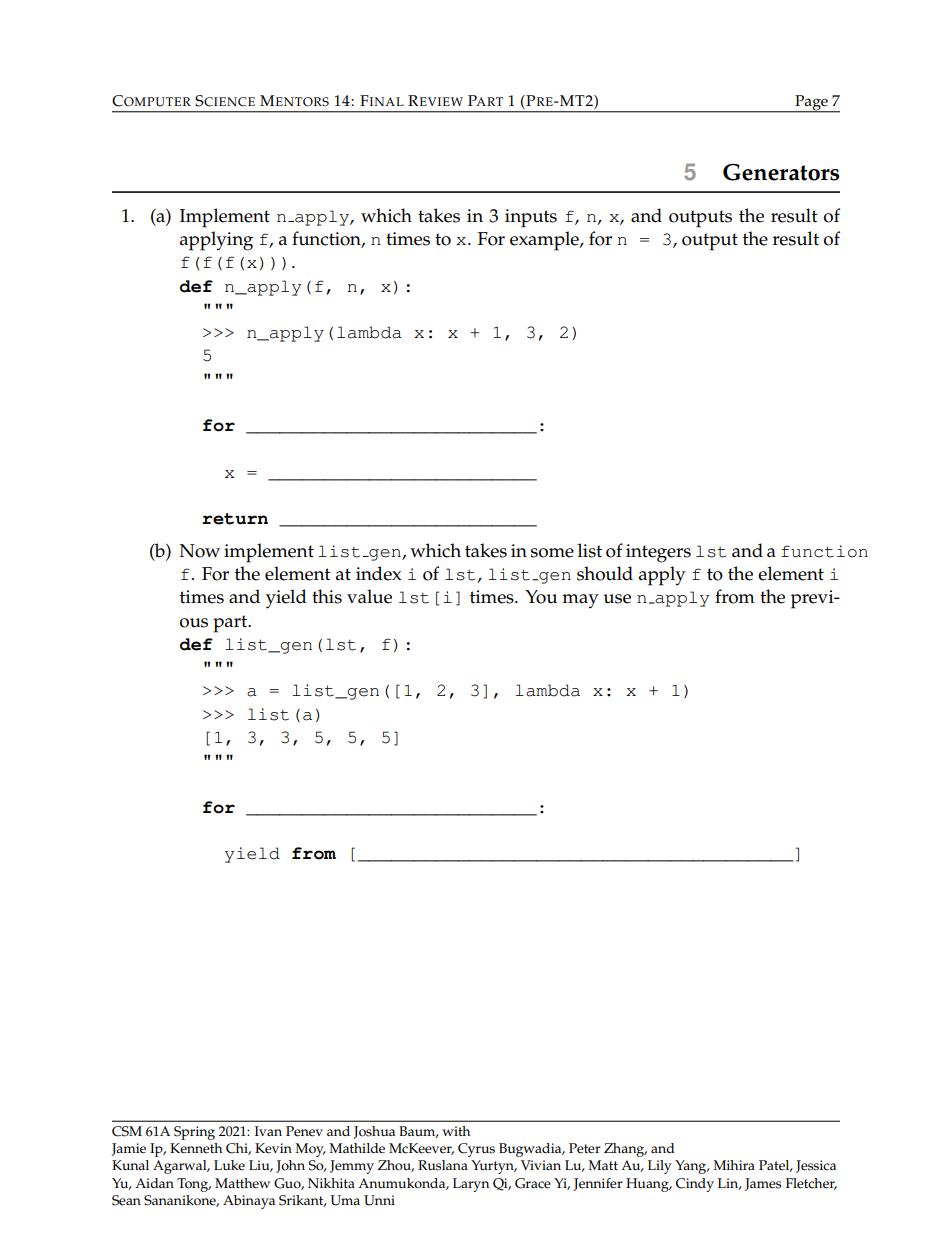  Describe the element at coordinates (235, 519) in the image. I see `return` at that location.
